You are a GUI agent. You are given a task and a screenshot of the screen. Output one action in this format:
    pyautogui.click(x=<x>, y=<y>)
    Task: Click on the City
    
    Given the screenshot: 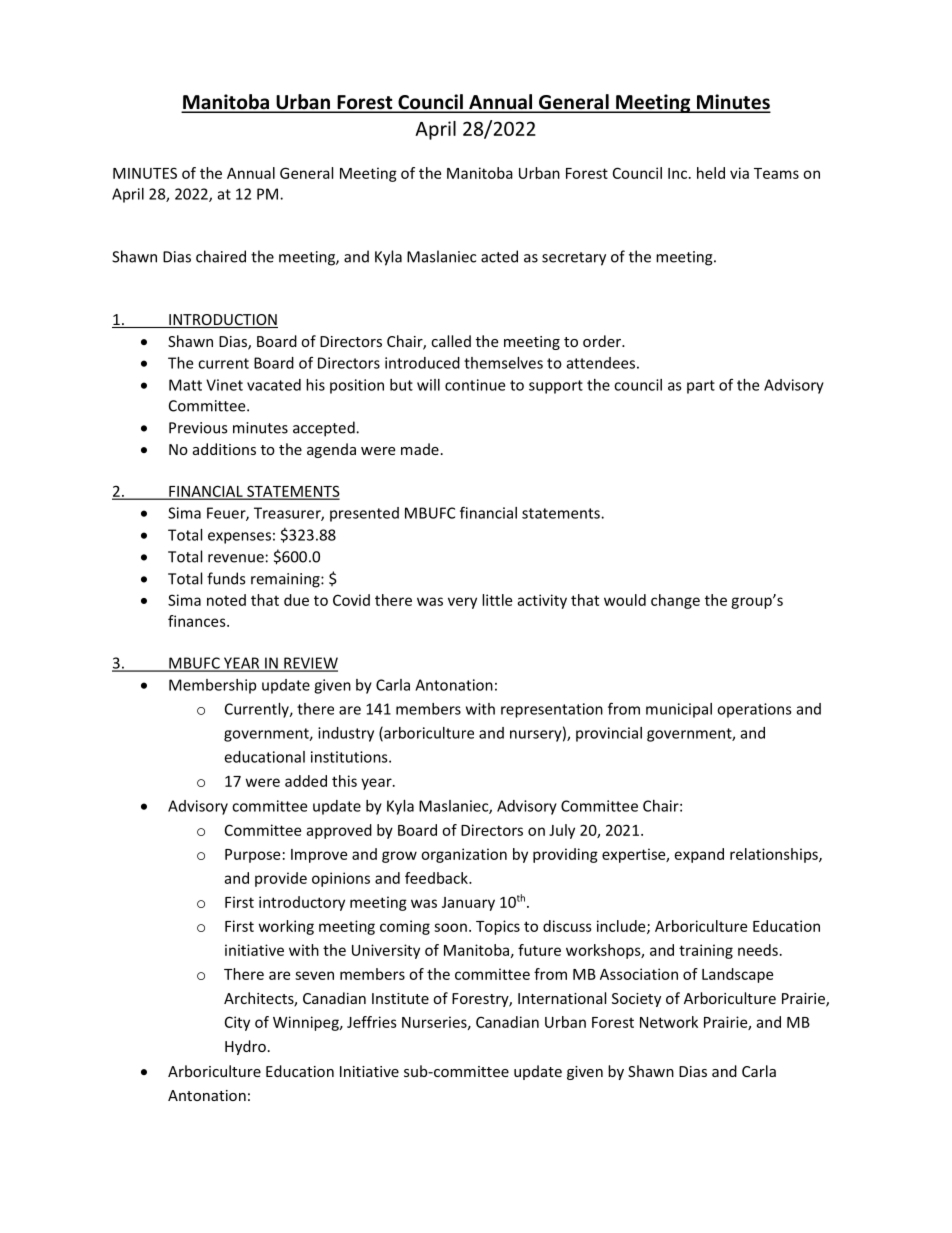 What is the action you would take?
    pyautogui.click(x=237, y=1023)
